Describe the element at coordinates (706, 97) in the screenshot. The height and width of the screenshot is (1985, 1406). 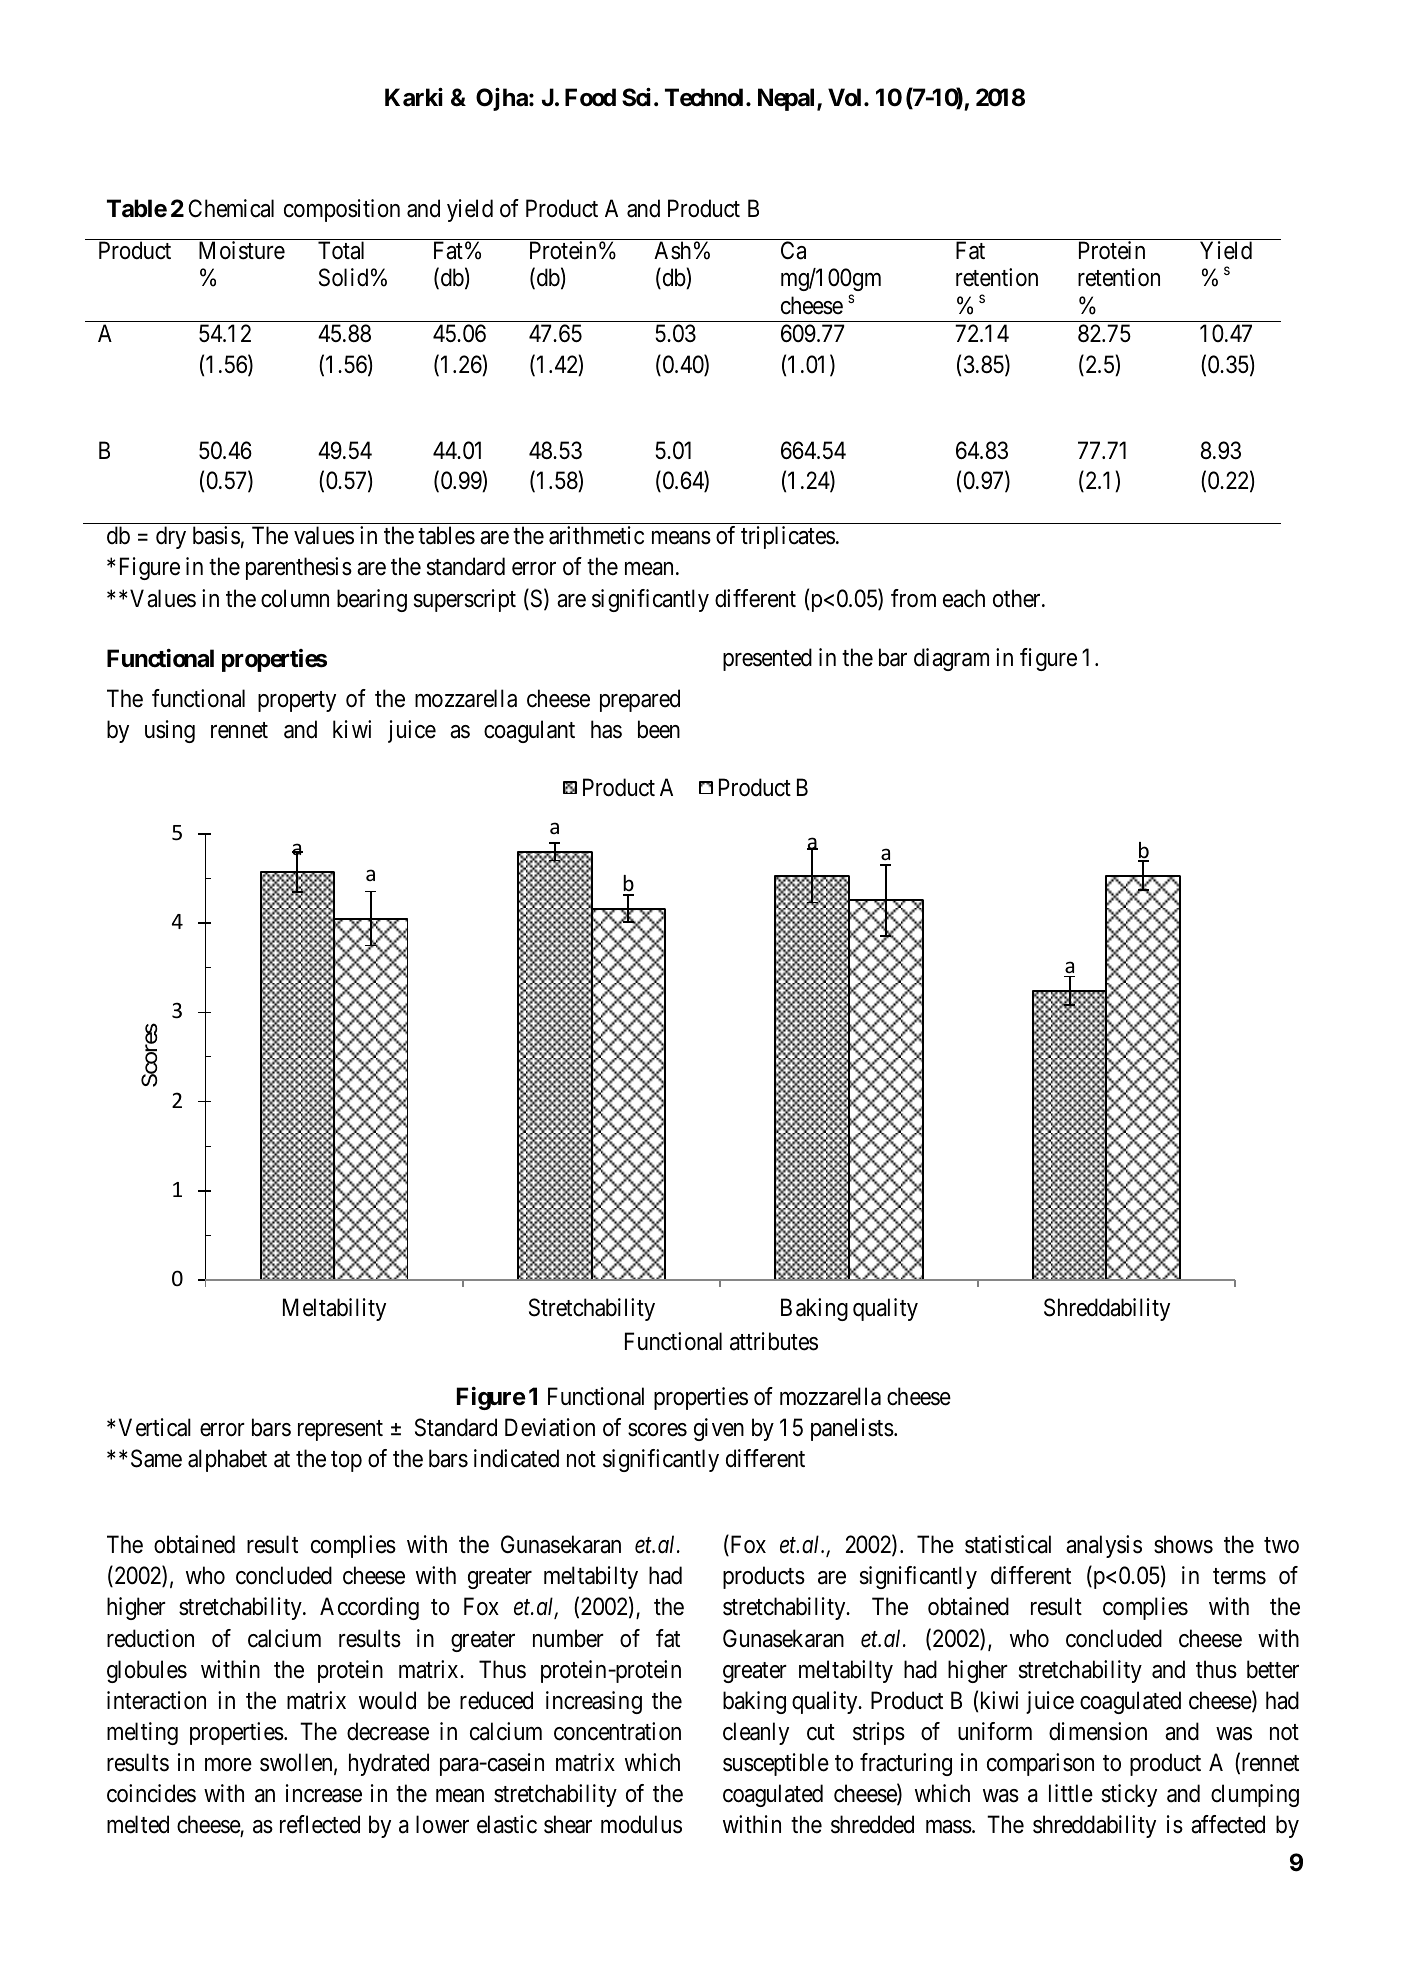
I see `Technol` at that location.
